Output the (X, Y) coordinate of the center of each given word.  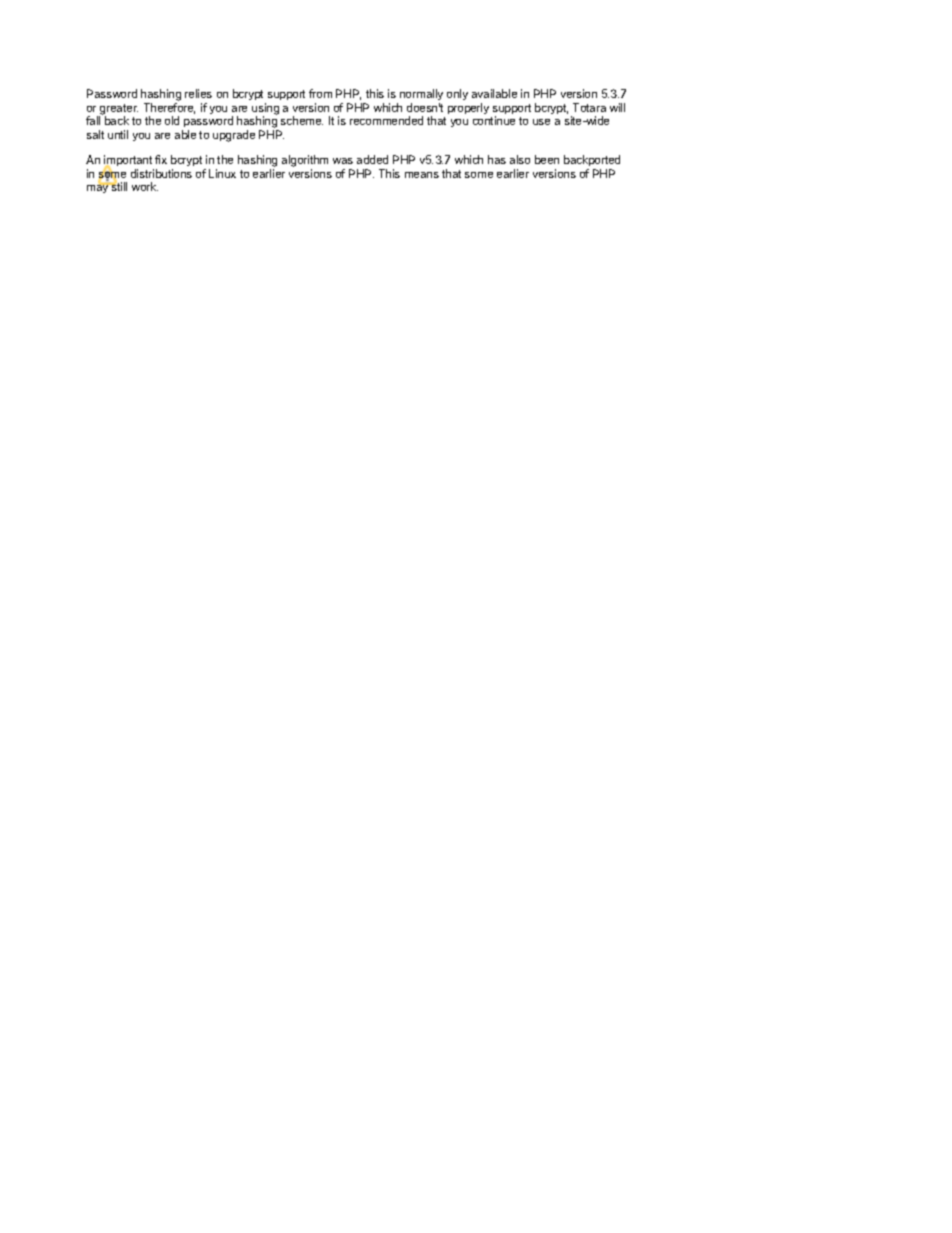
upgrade (234, 136)
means (422, 175)
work (145, 186)
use (541, 122)
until (118, 134)
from (320, 93)
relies (198, 93)
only (457, 94)
